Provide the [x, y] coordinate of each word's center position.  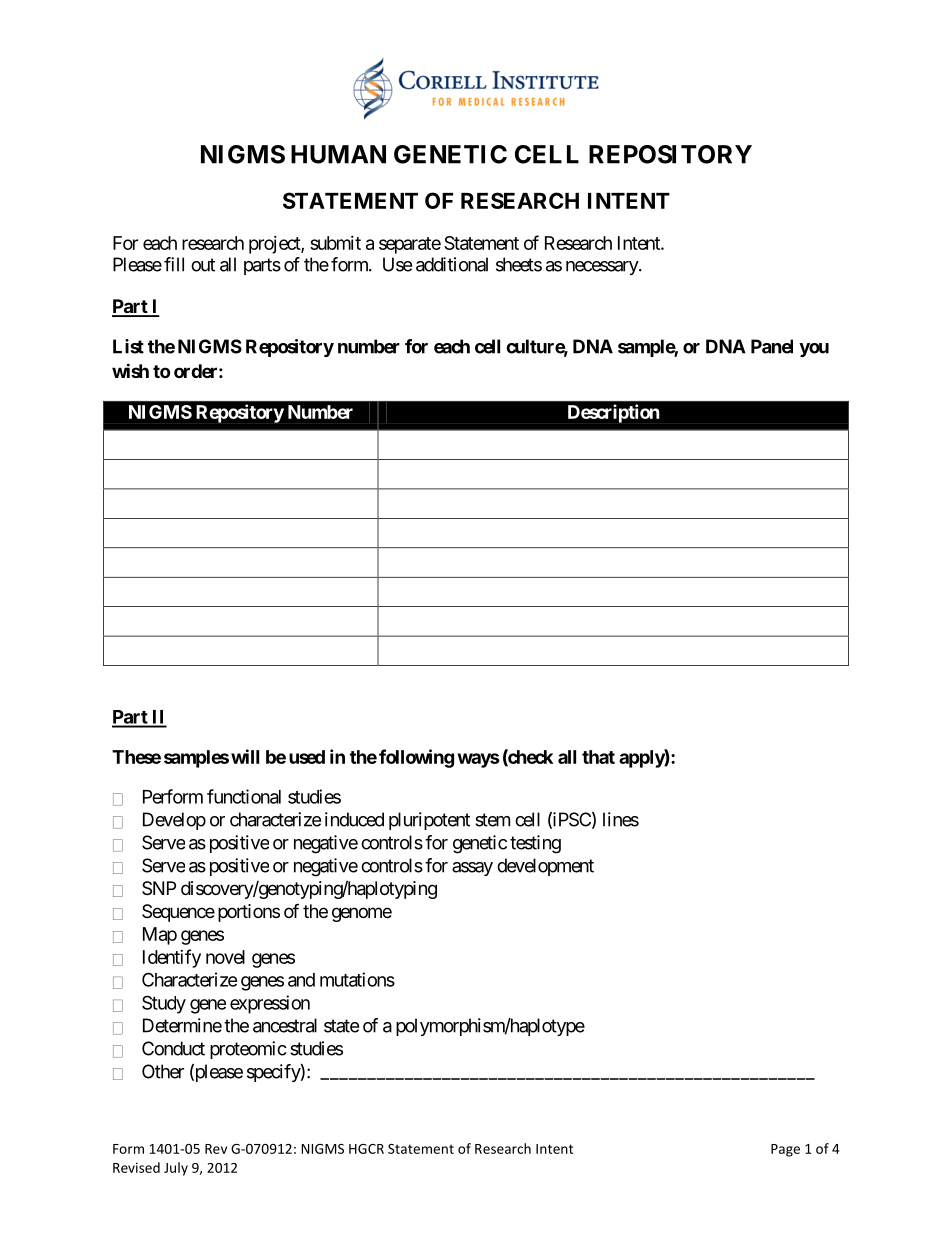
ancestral [285, 1025]
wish [130, 370]
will [245, 756]
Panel [772, 346]
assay [472, 869]
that [598, 757]
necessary [603, 268]
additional [452, 264]
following [416, 758]
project [275, 245]
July [176, 1169]
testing [535, 844]
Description [614, 413]
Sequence [178, 913]
